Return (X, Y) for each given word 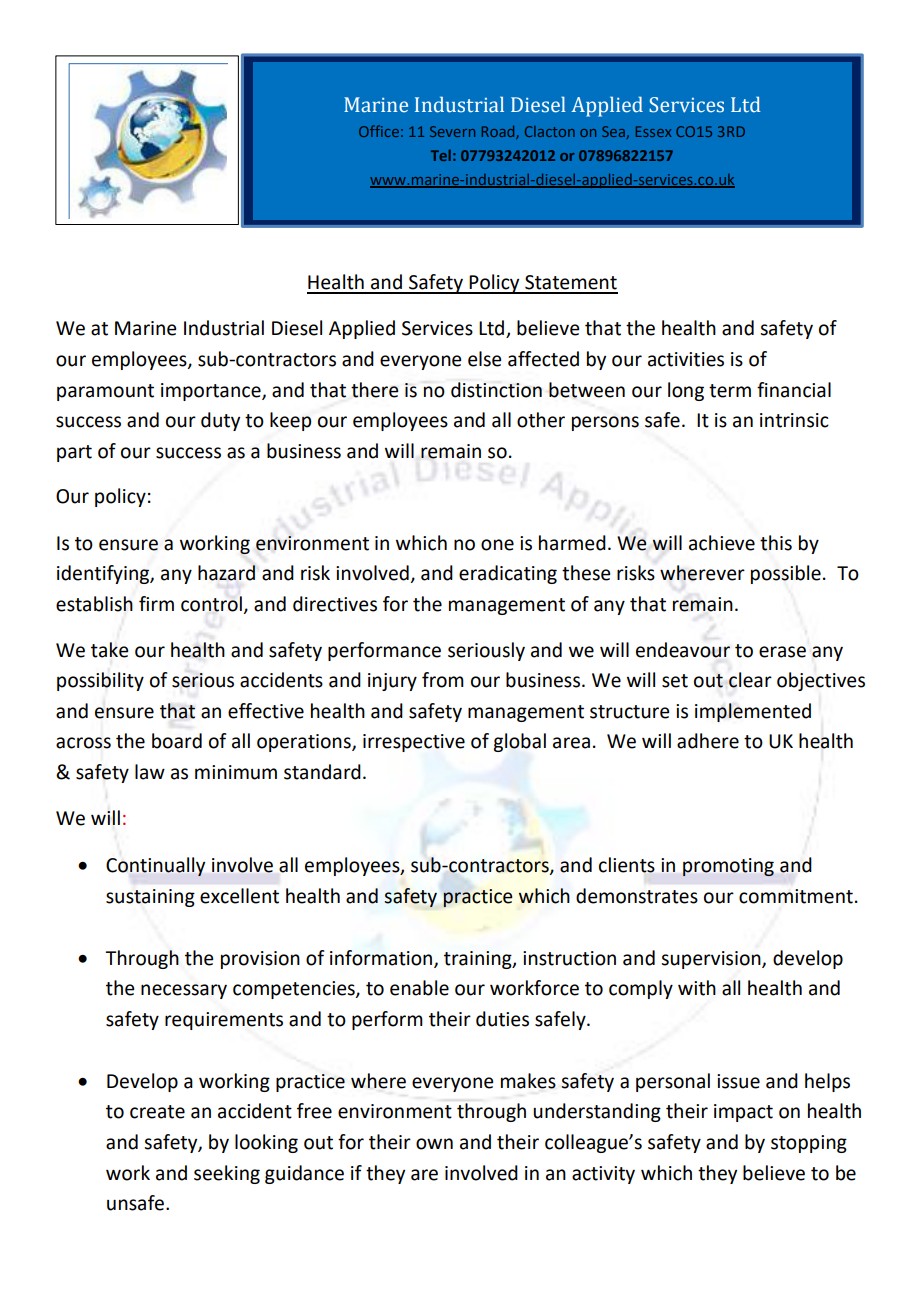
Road (499, 132)
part (74, 453)
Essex (653, 131)
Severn (452, 131)
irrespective (414, 743)
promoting (728, 867)
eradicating (508, 574)
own (434, 1144)
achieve (722, 543)
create (157, 1112)
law (150, 772)
